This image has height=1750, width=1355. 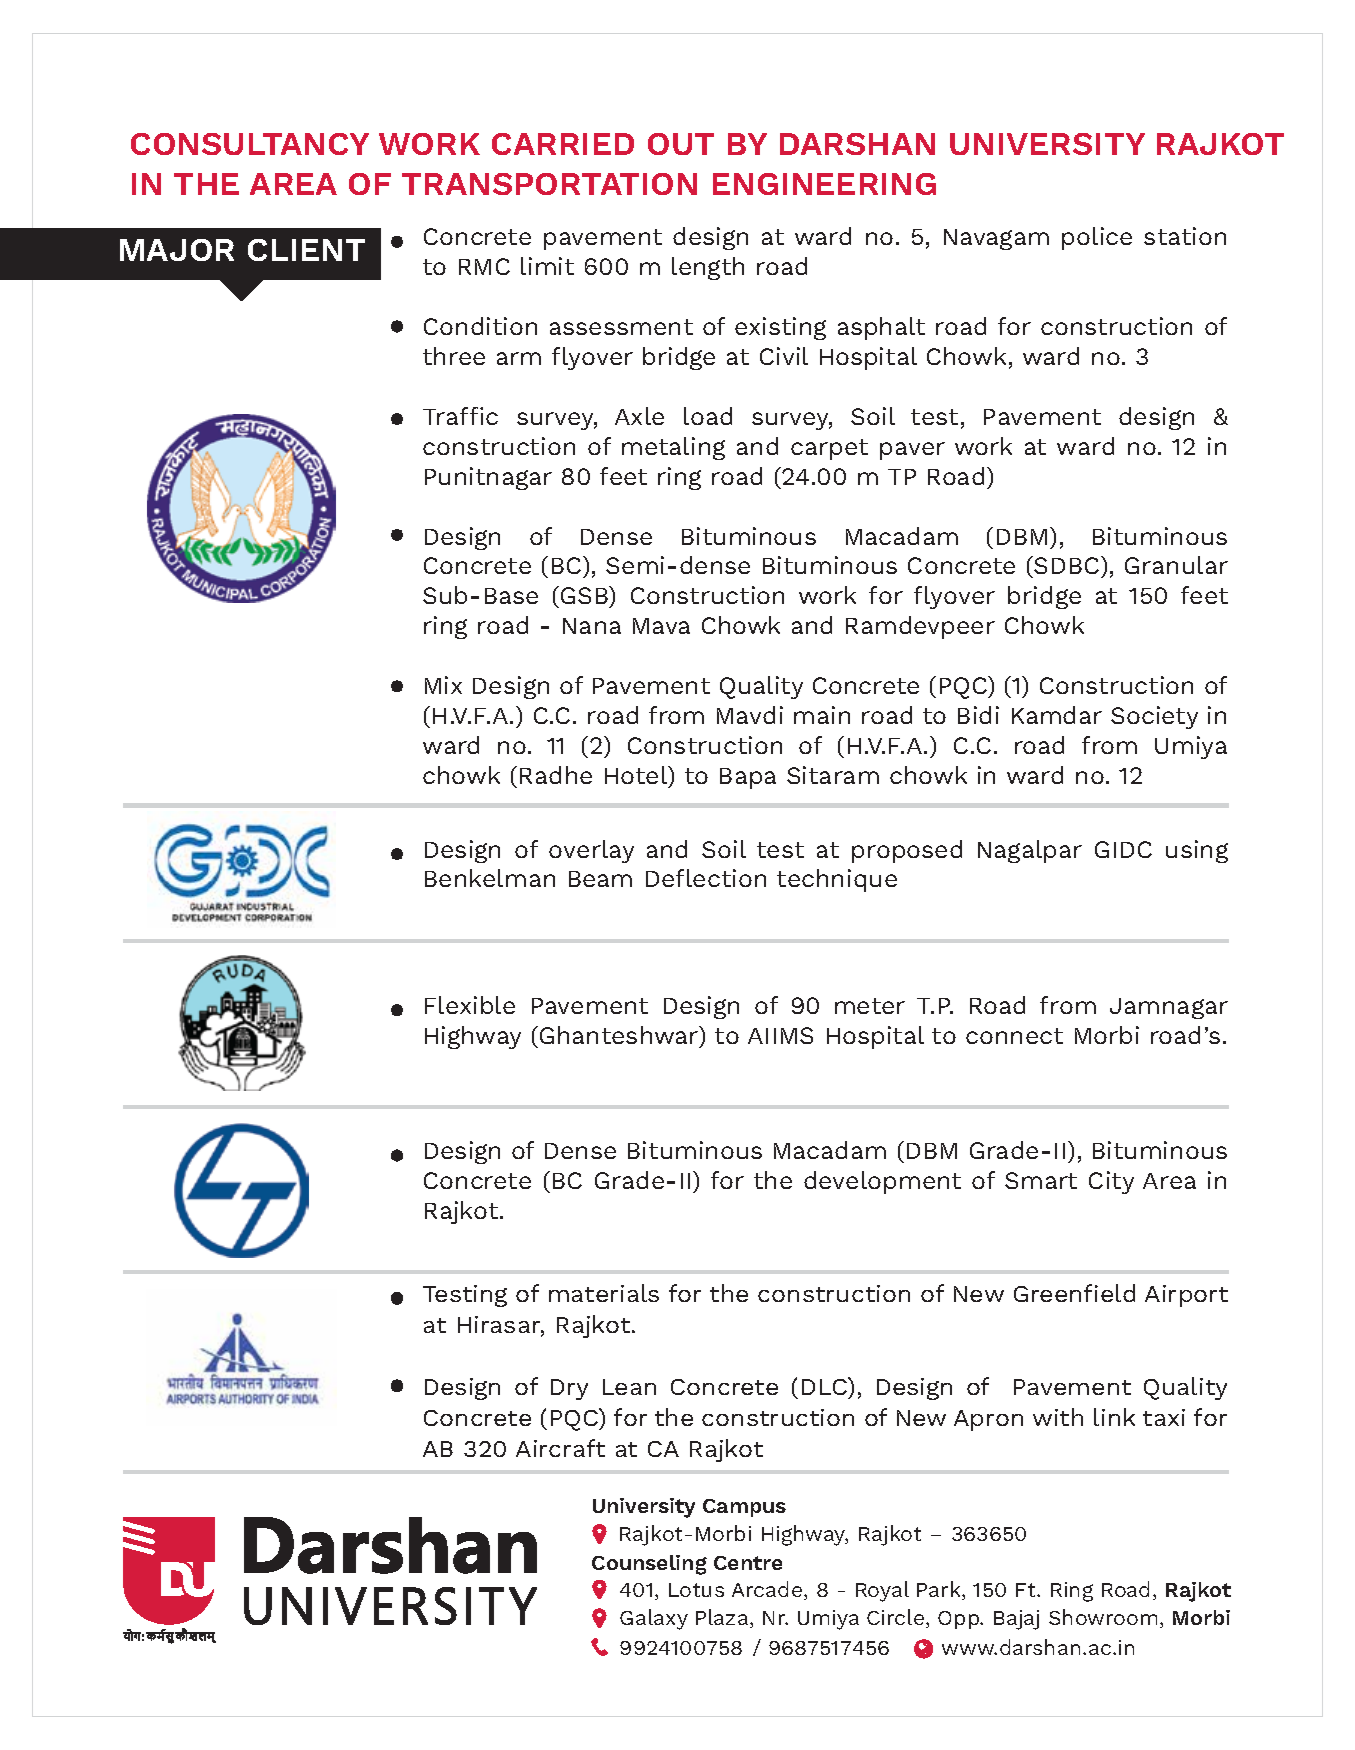 I want to click on Traffic, so click(x=460, y=416).
